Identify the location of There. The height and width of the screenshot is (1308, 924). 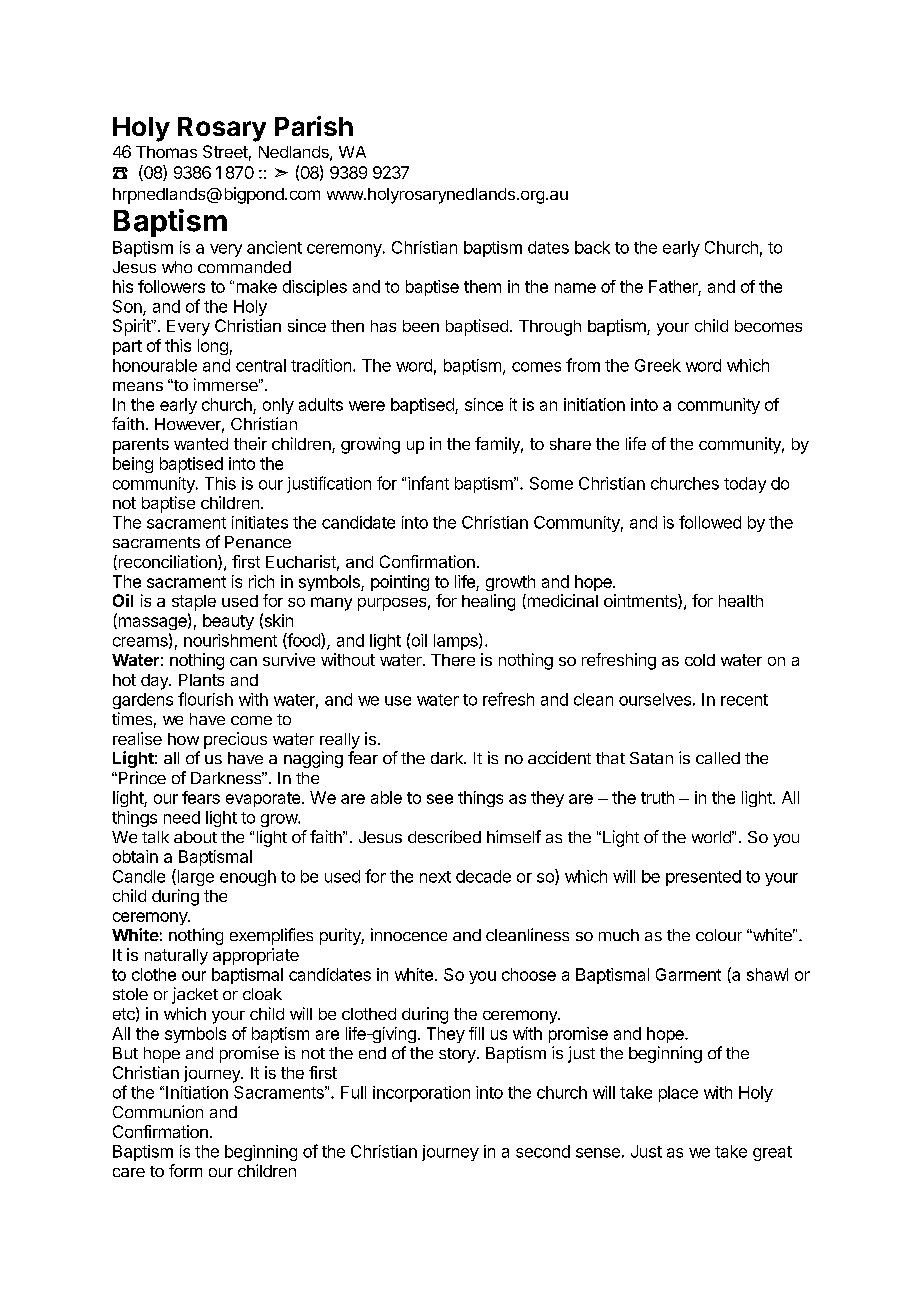
(453, 660).
